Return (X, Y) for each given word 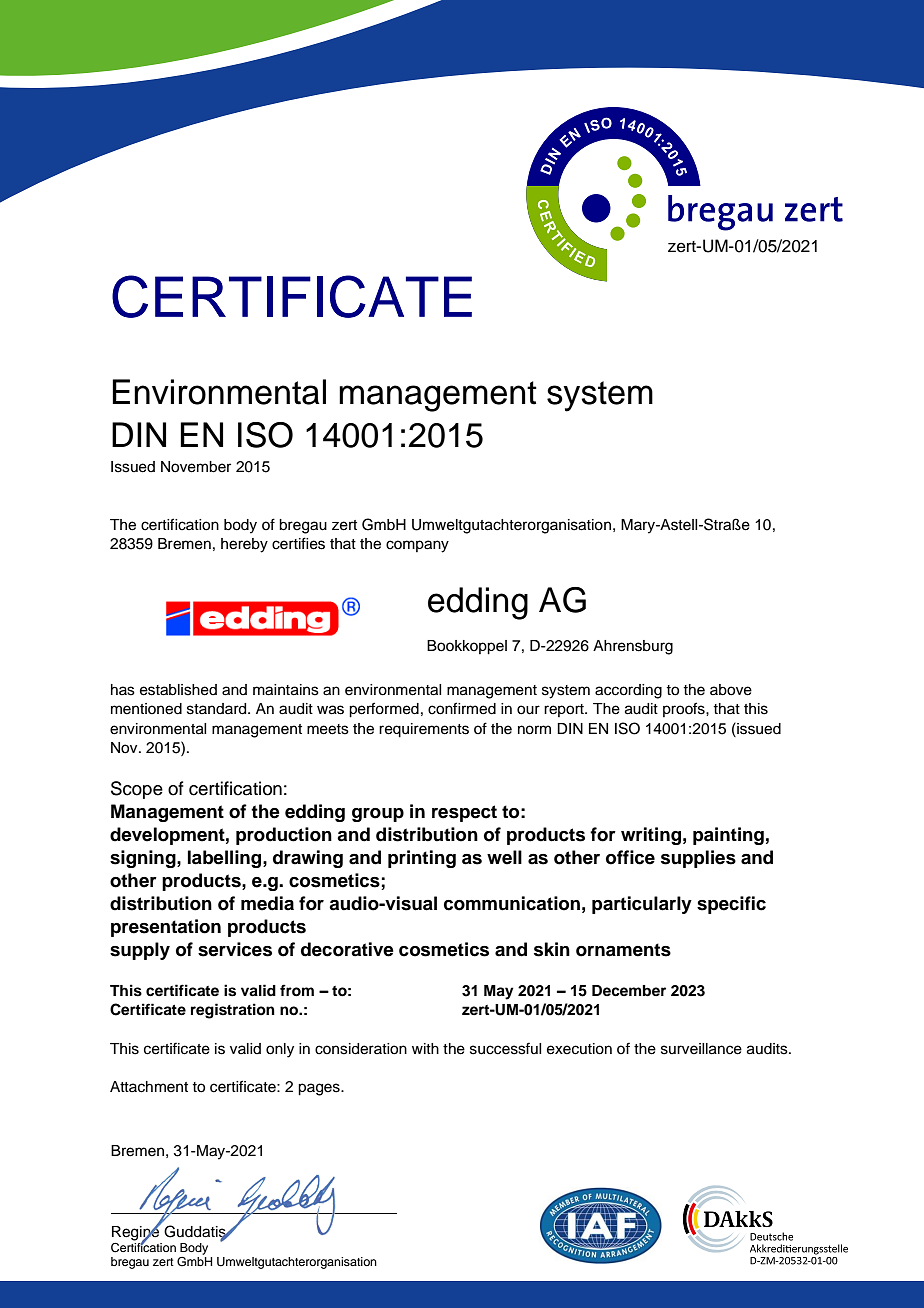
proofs (685, 709)
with (425, 1048)
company (417, 546)
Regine (136, 1233)
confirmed (462, 708)
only (280, 1050)
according (628, 691)
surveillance (701, 1049)
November (196, 467)
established (178, 690)
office (630, 857)
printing (422, 859)
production (284, 836)
